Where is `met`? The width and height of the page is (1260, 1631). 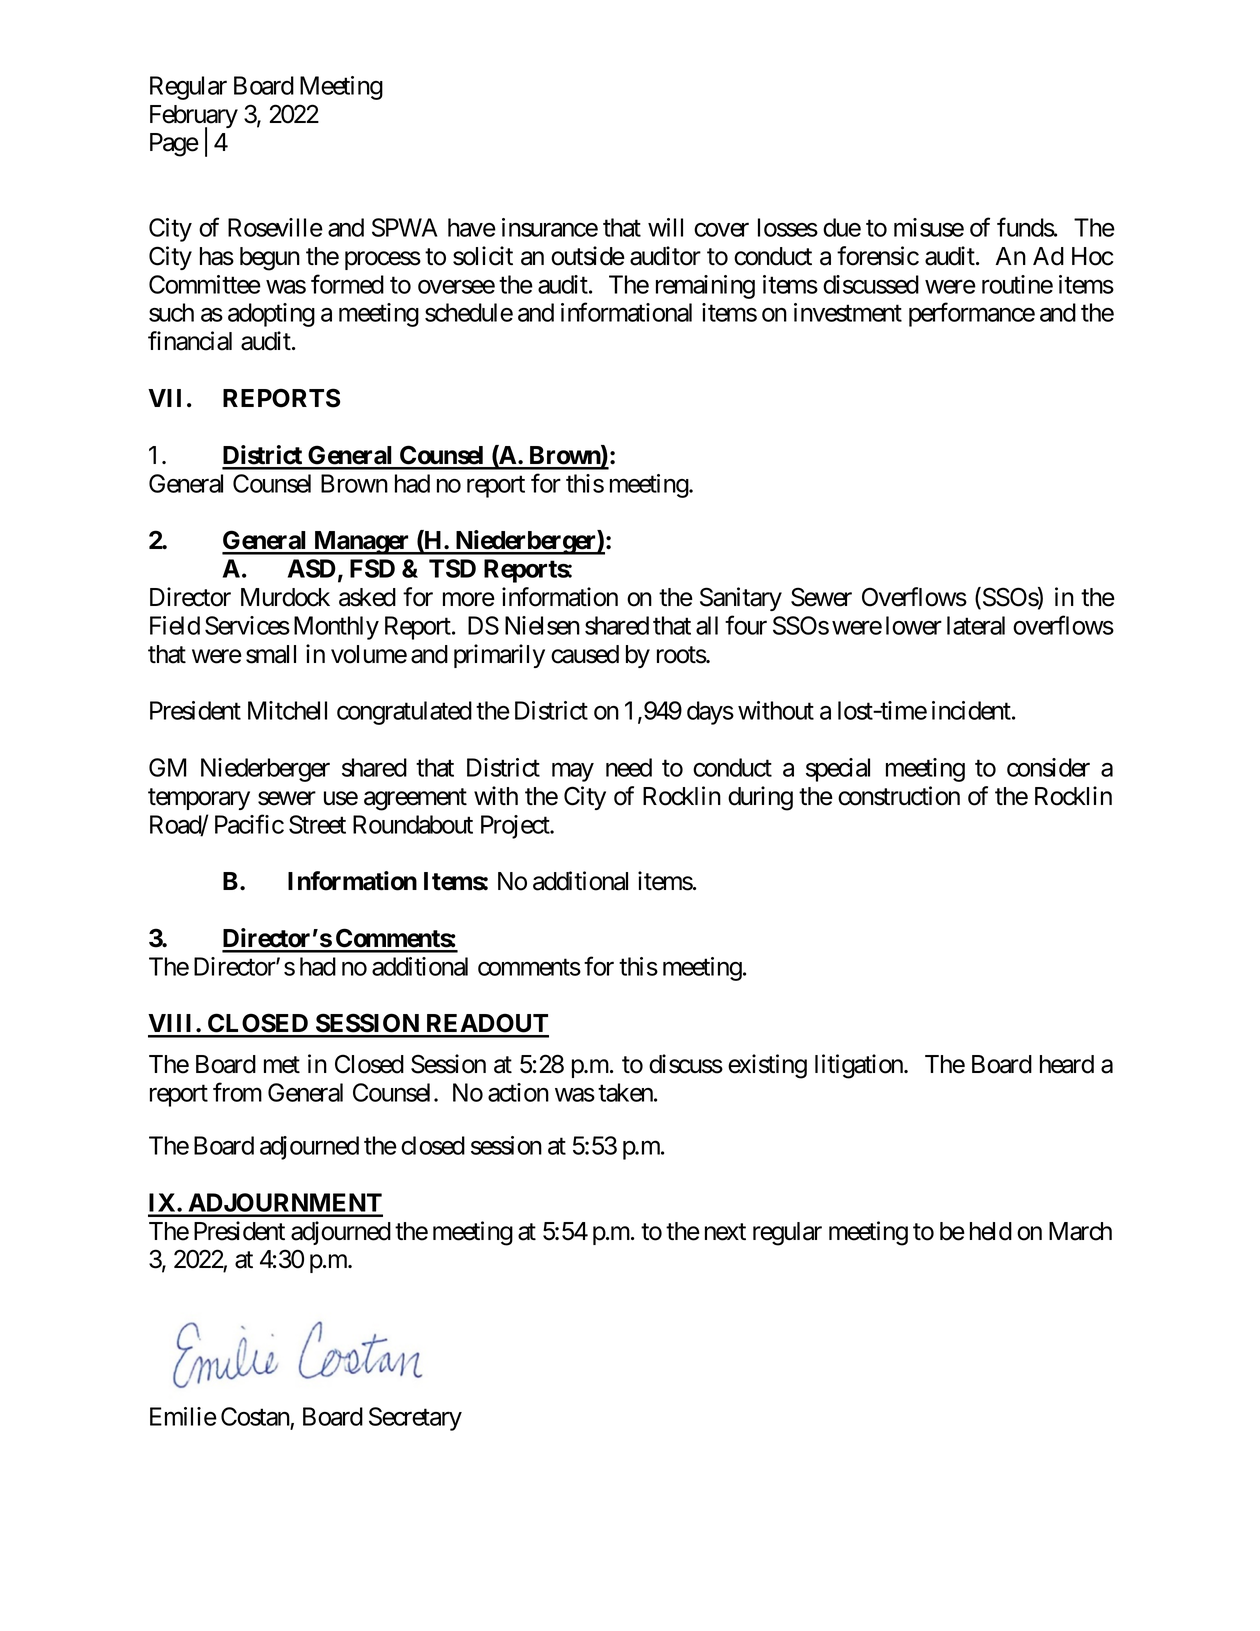
met is located at coordinates (282, 1065).
